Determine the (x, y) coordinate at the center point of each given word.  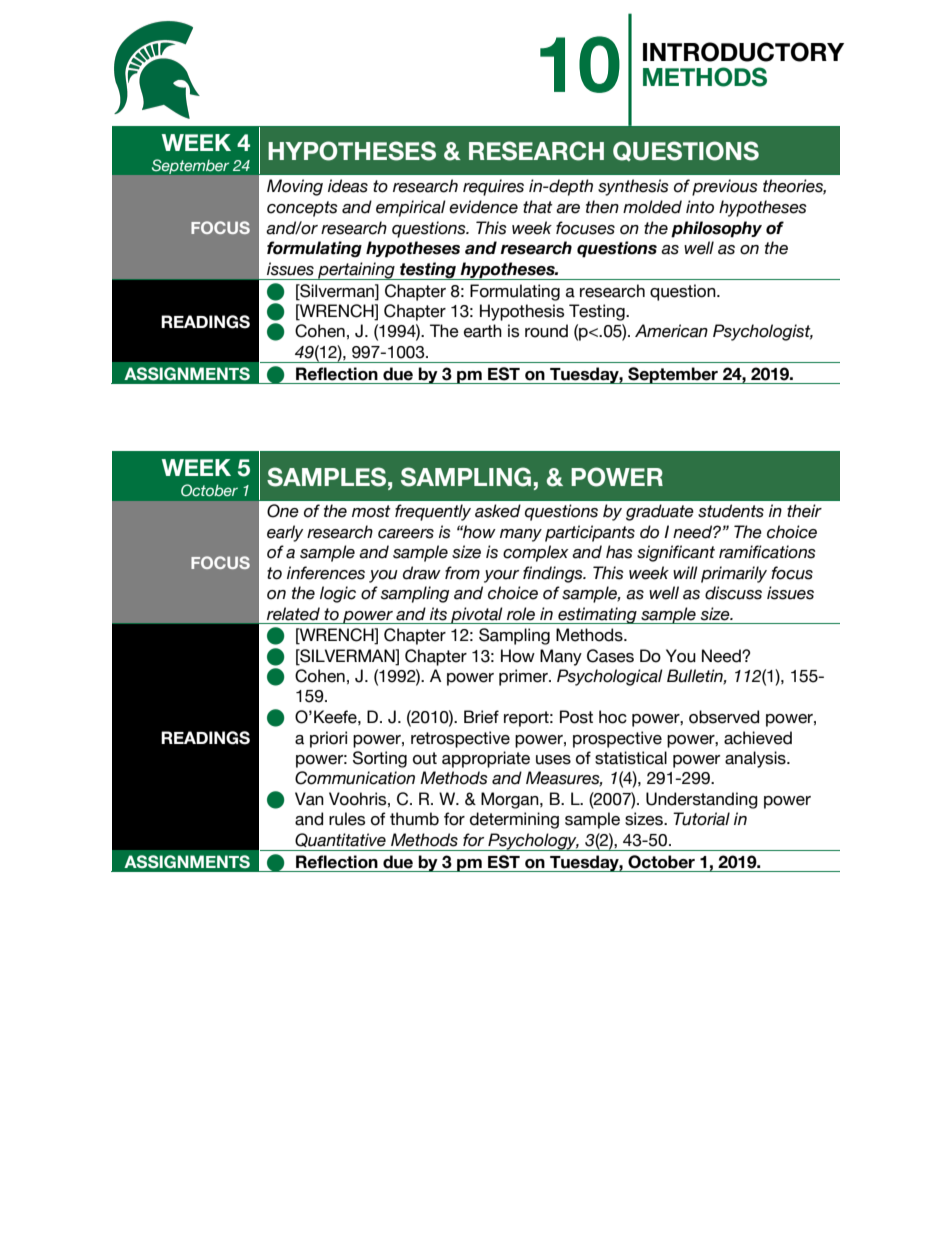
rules (347, 819)
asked (498, 511)
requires (493, 187)
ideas (348, 186)
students (731, 511)
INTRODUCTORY (743, 52)
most (371, 511)
